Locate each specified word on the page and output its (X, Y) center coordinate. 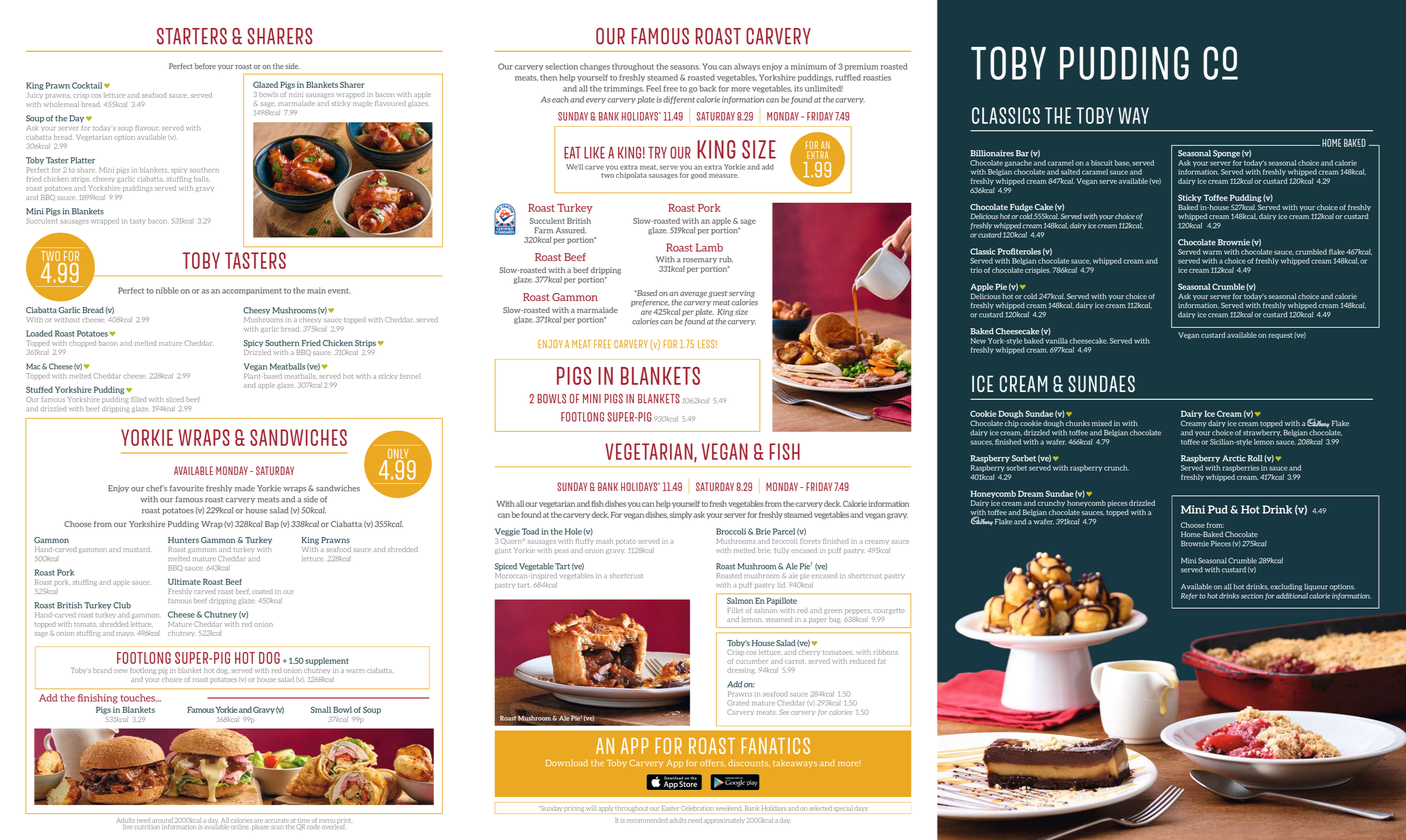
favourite (187, 488)
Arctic (1234, 458)
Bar (1022, 153)
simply (681, 515)
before (205, 66)
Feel (653, 88)
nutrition (147, 825)
